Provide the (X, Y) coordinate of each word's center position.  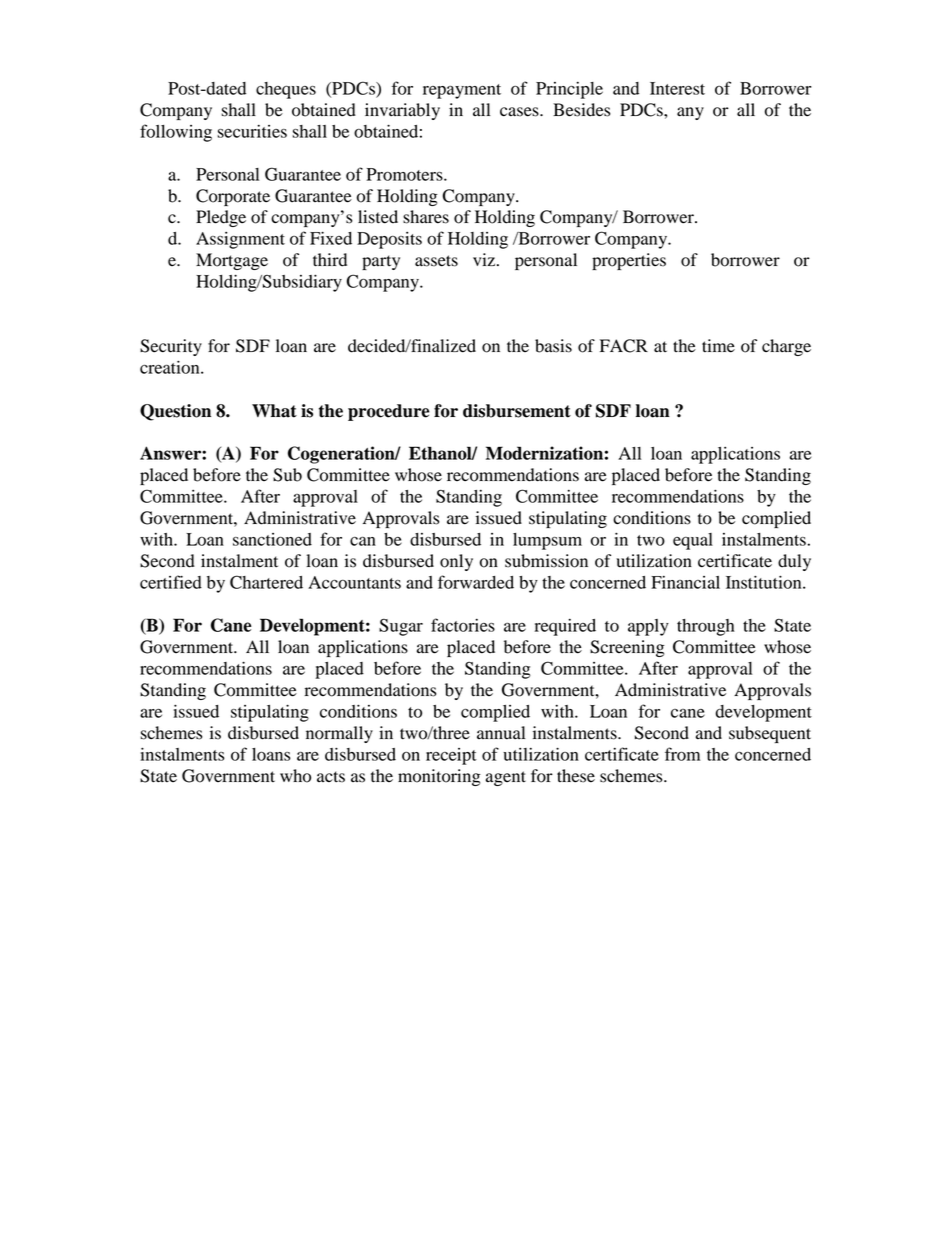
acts (331, 777)
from (682, 754)
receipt (451, 756)
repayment (462, 91)
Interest (677, 88)
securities (252, 131)
